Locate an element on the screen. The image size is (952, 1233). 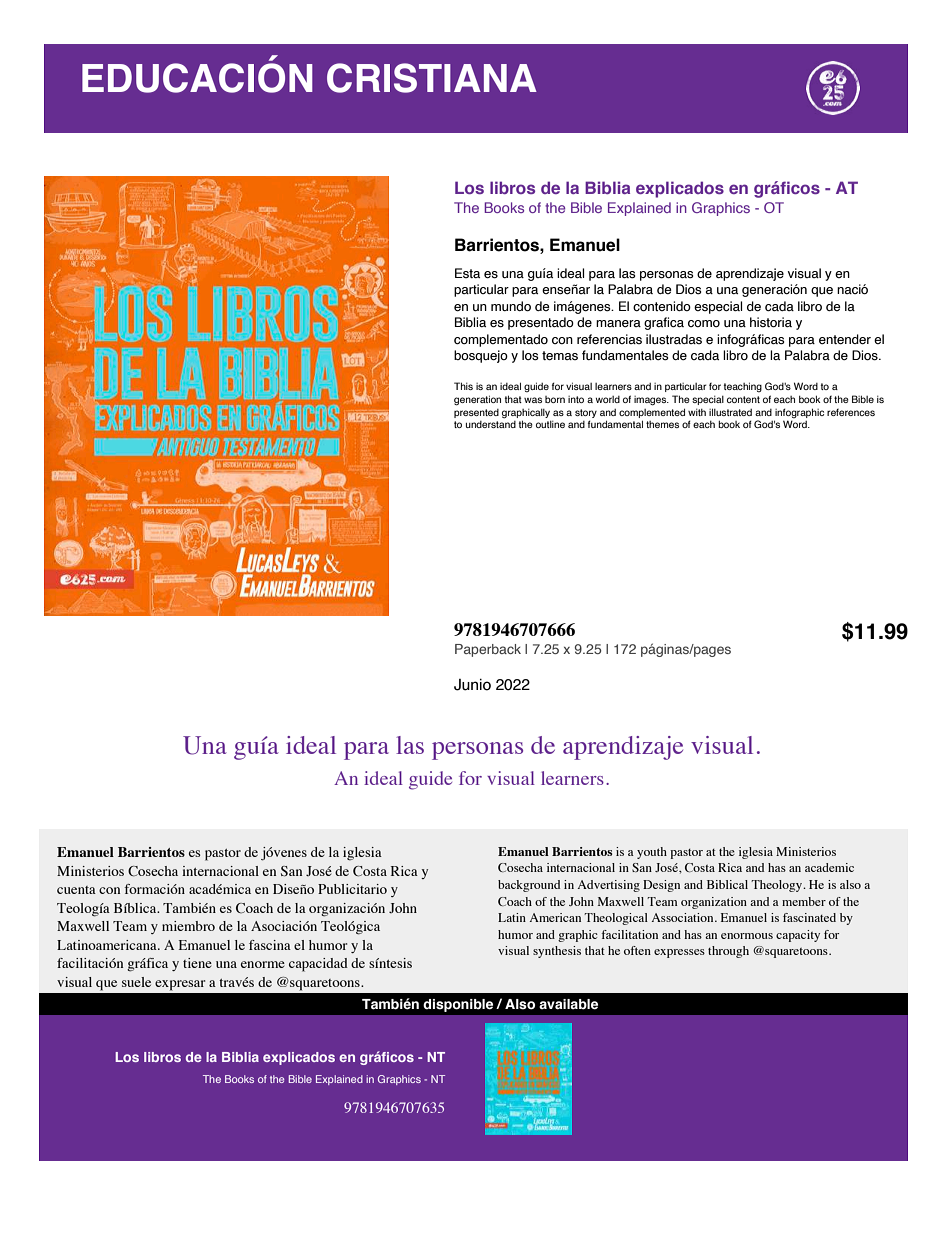
Esta is located at coordinates (467, 273).
